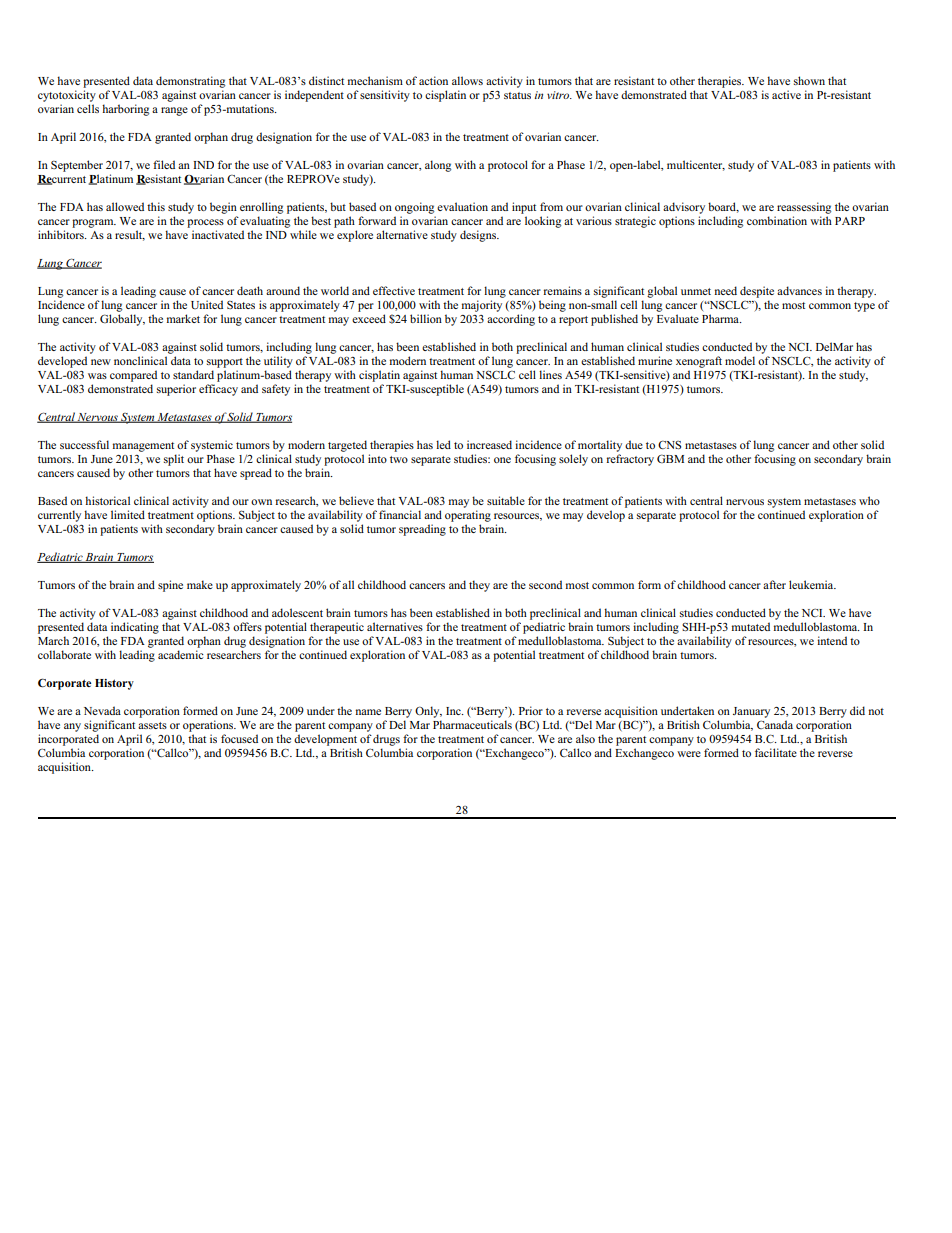 The image size is (952, 1233). I want to click on spine, so click(170, 586).
